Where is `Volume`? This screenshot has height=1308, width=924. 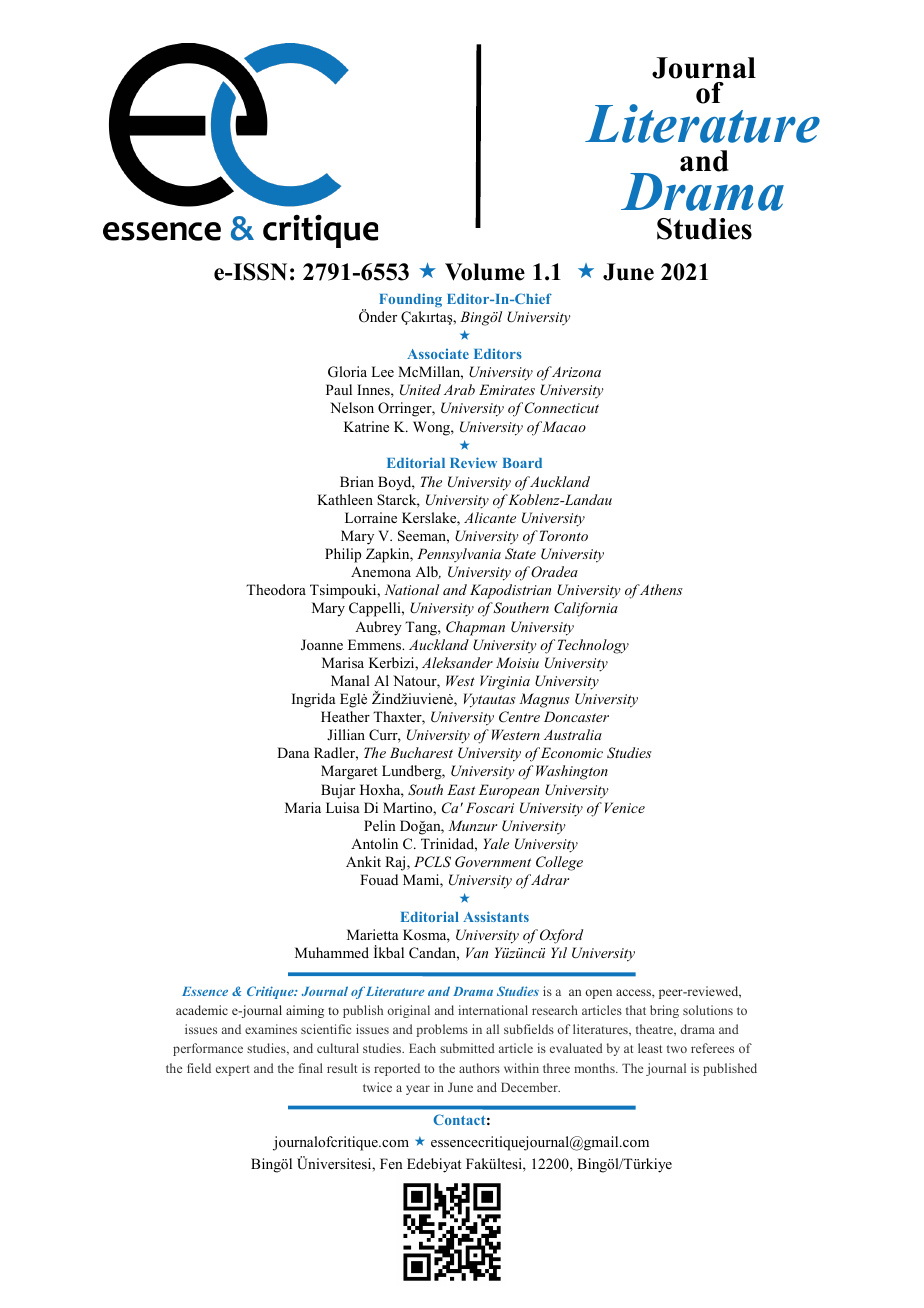
Volume is located at coordinates (485, 272).
